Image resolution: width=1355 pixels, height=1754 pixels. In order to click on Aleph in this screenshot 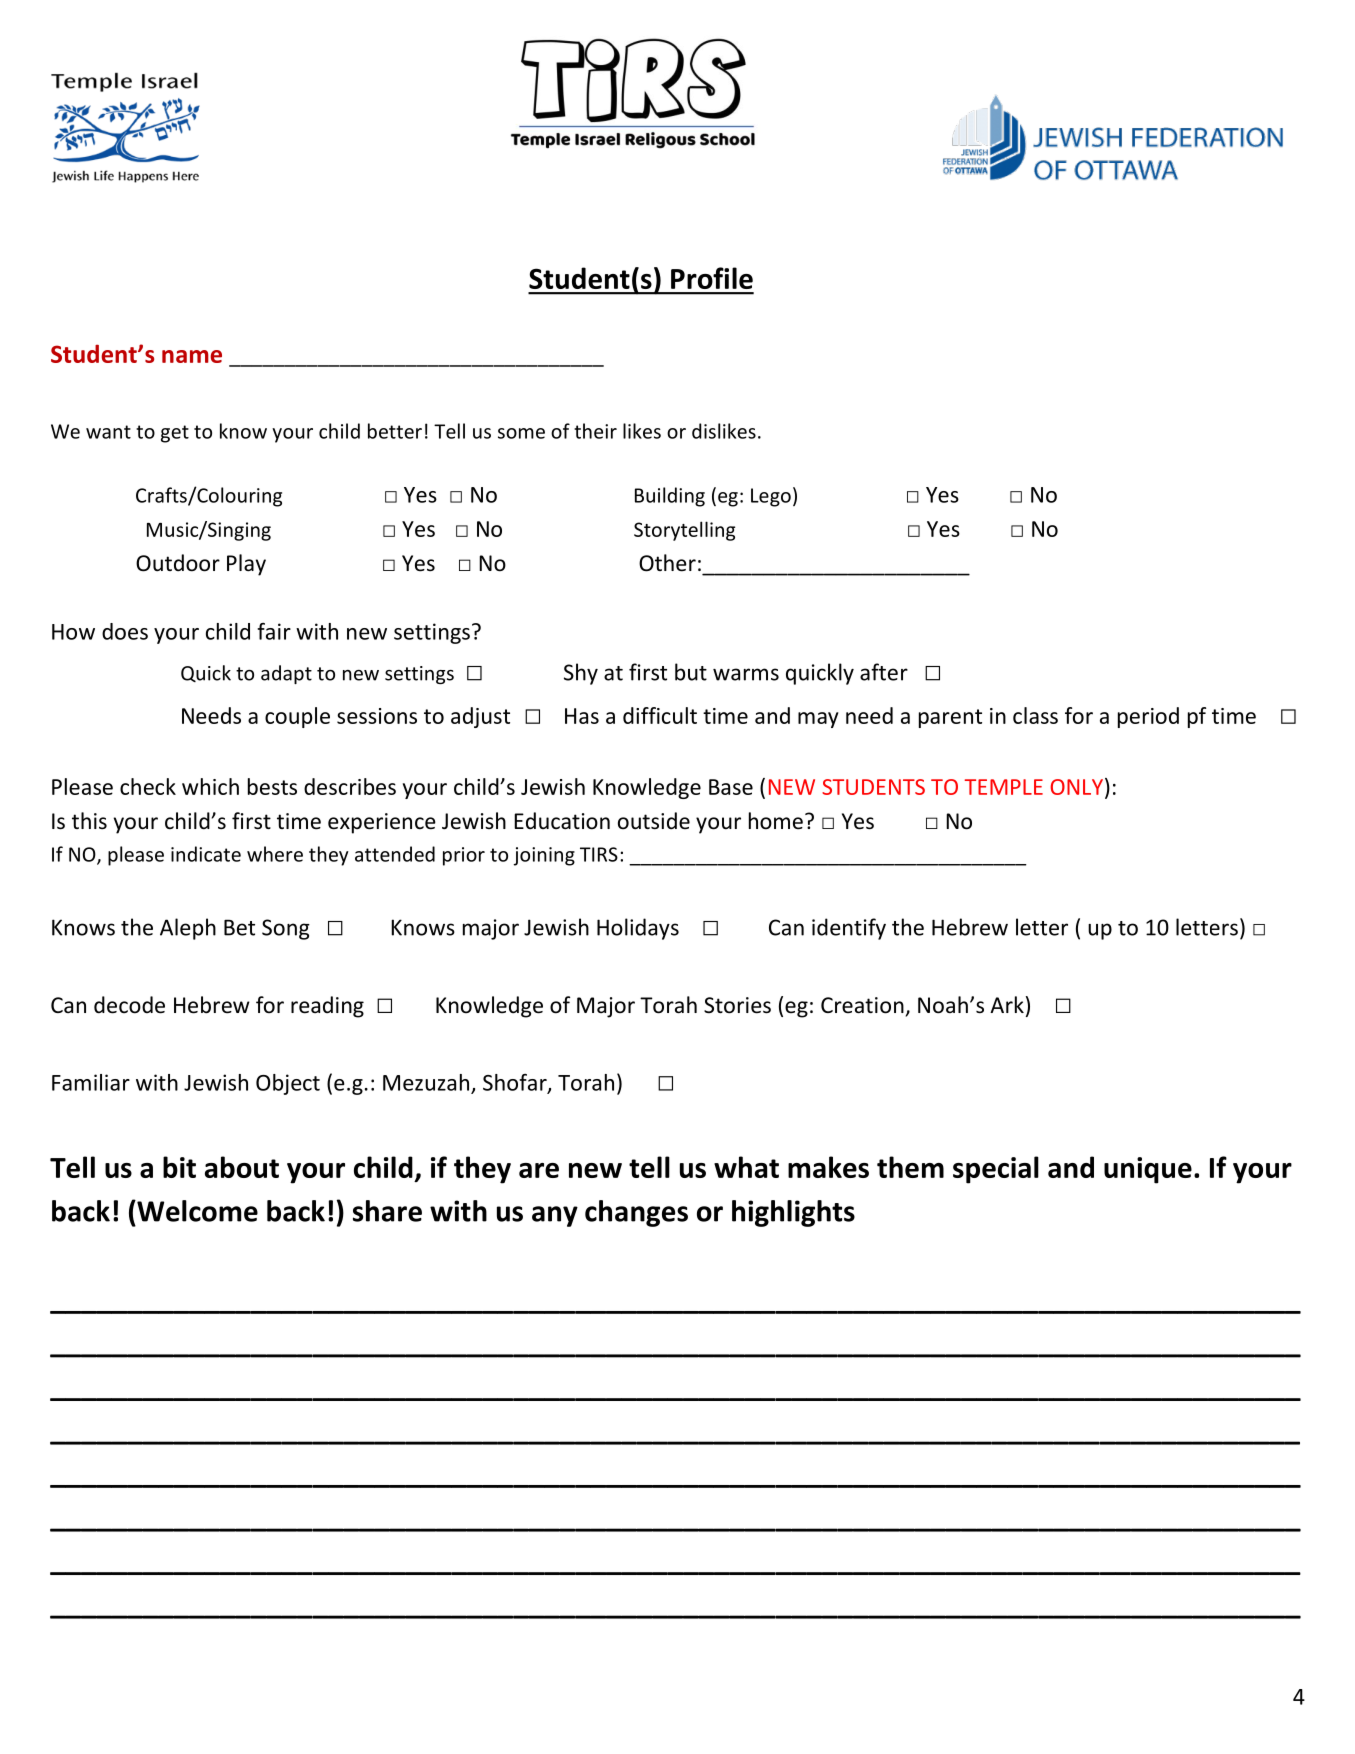, I will do `click(188, 929)`.
